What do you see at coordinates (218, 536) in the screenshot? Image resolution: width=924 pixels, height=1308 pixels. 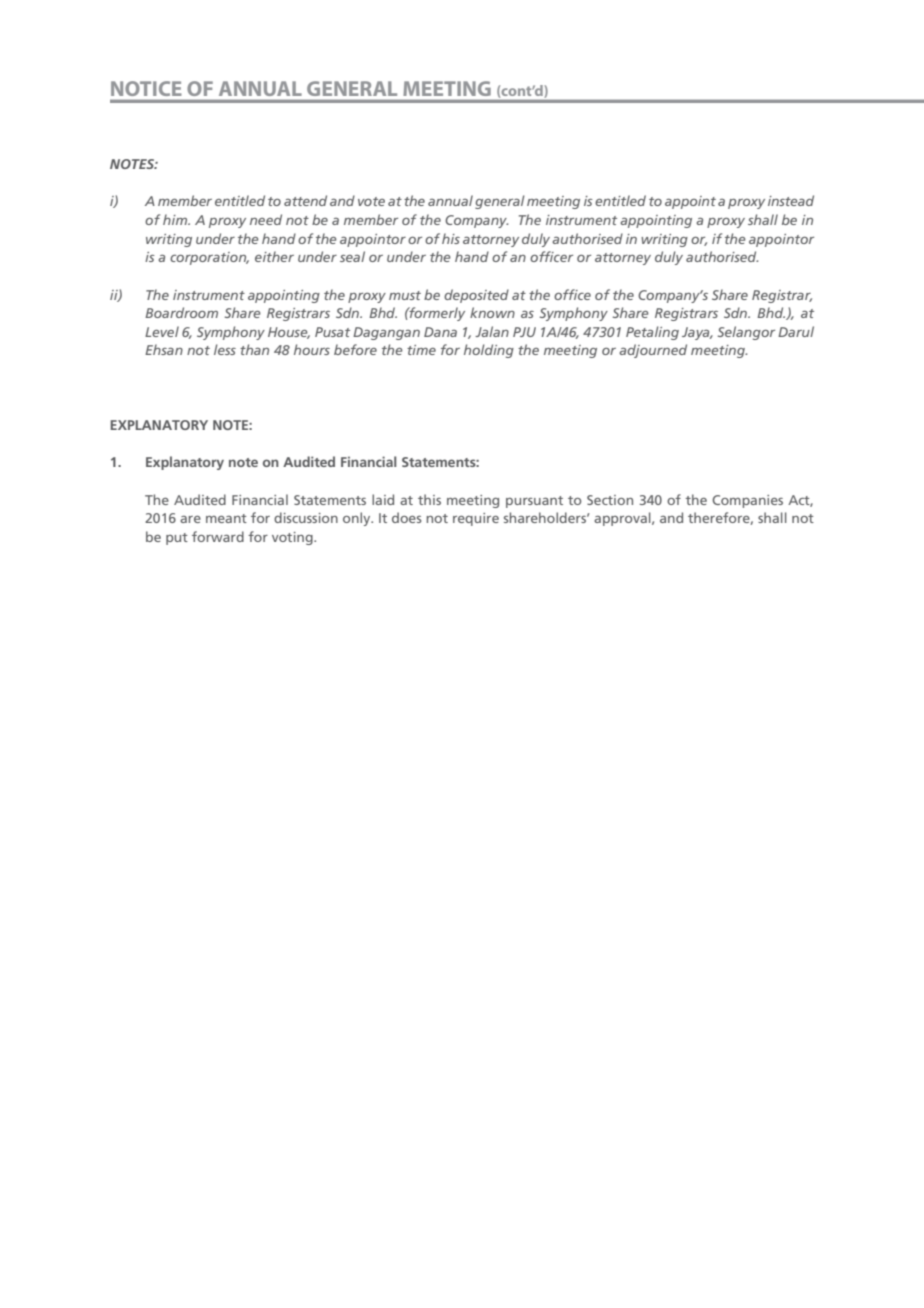 I see `forward` at bounding box center [218, 536].
